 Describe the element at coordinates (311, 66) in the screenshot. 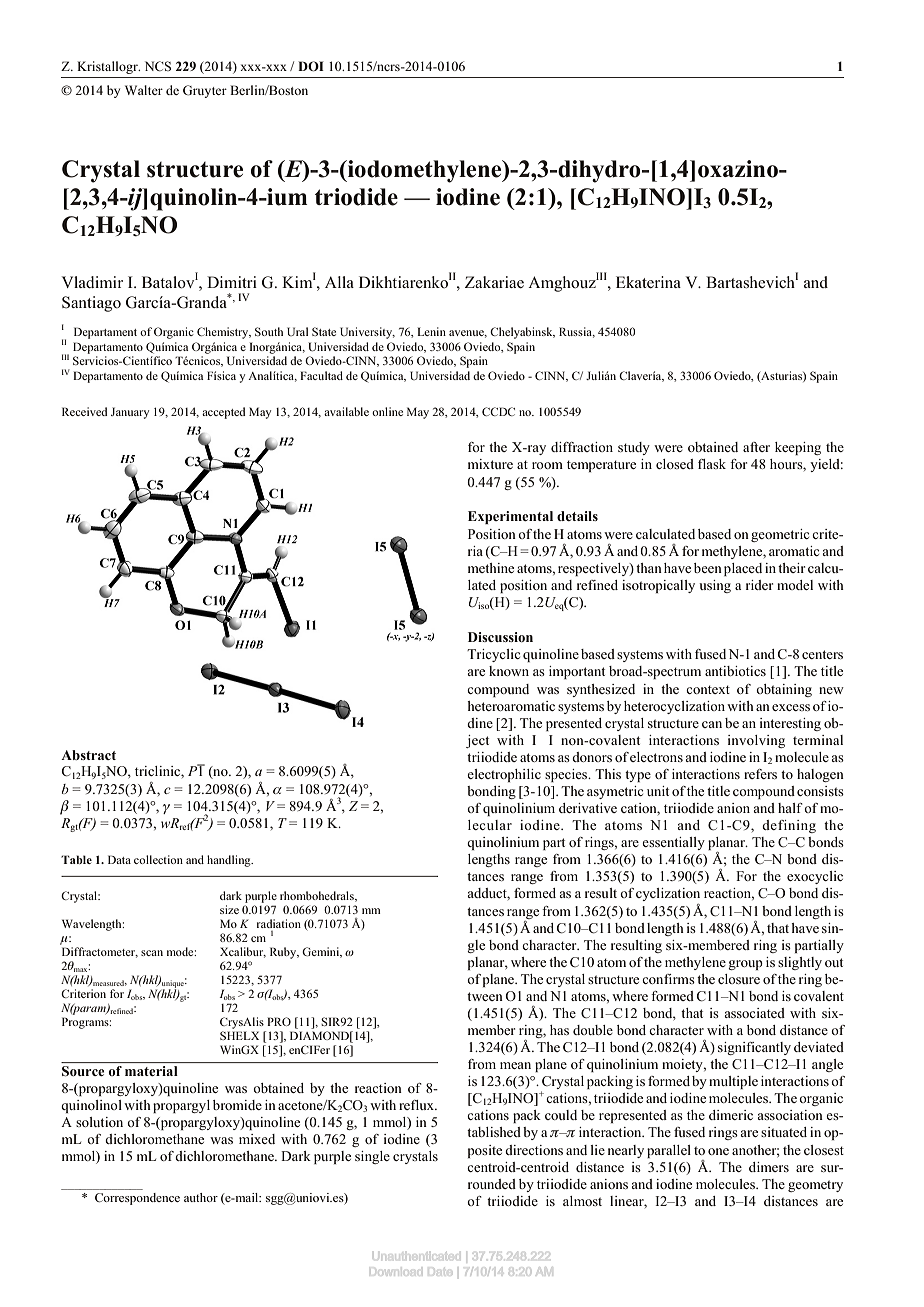

I see `DOI` at that location.
